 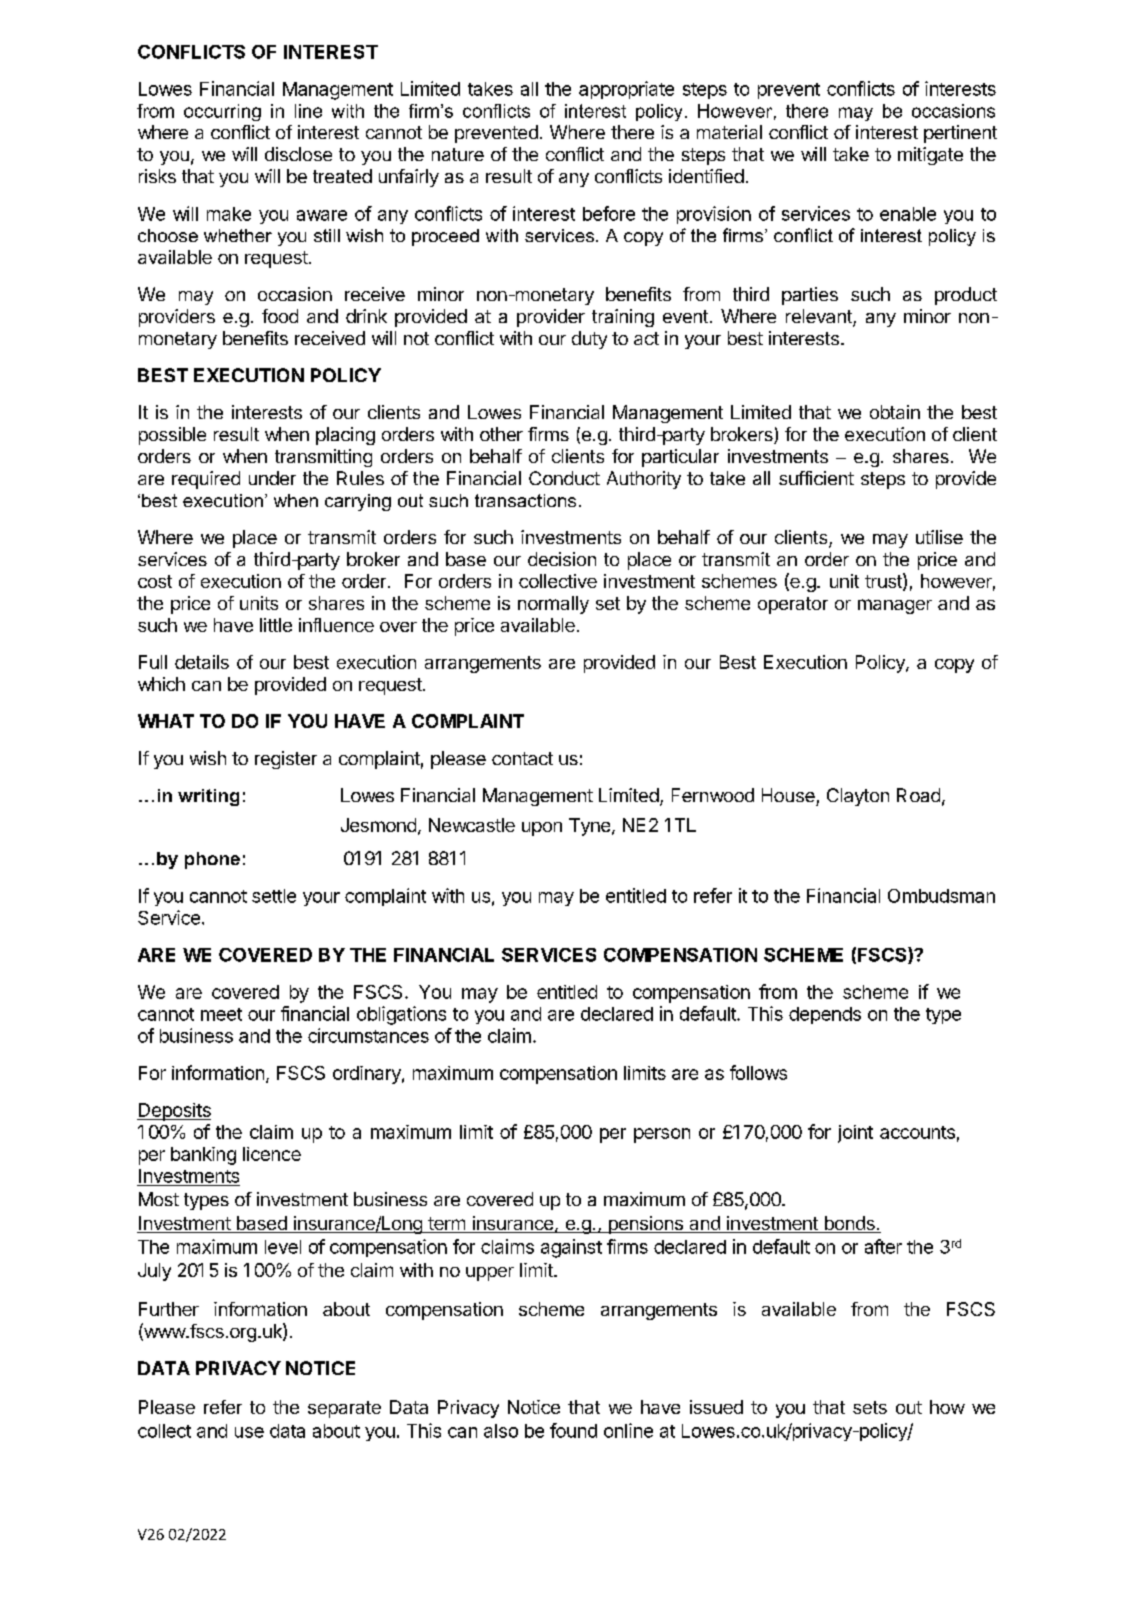 What do you see at coordinates (930, 156) in the page?
I see `mitigate` at bounding box center [930, 156].
